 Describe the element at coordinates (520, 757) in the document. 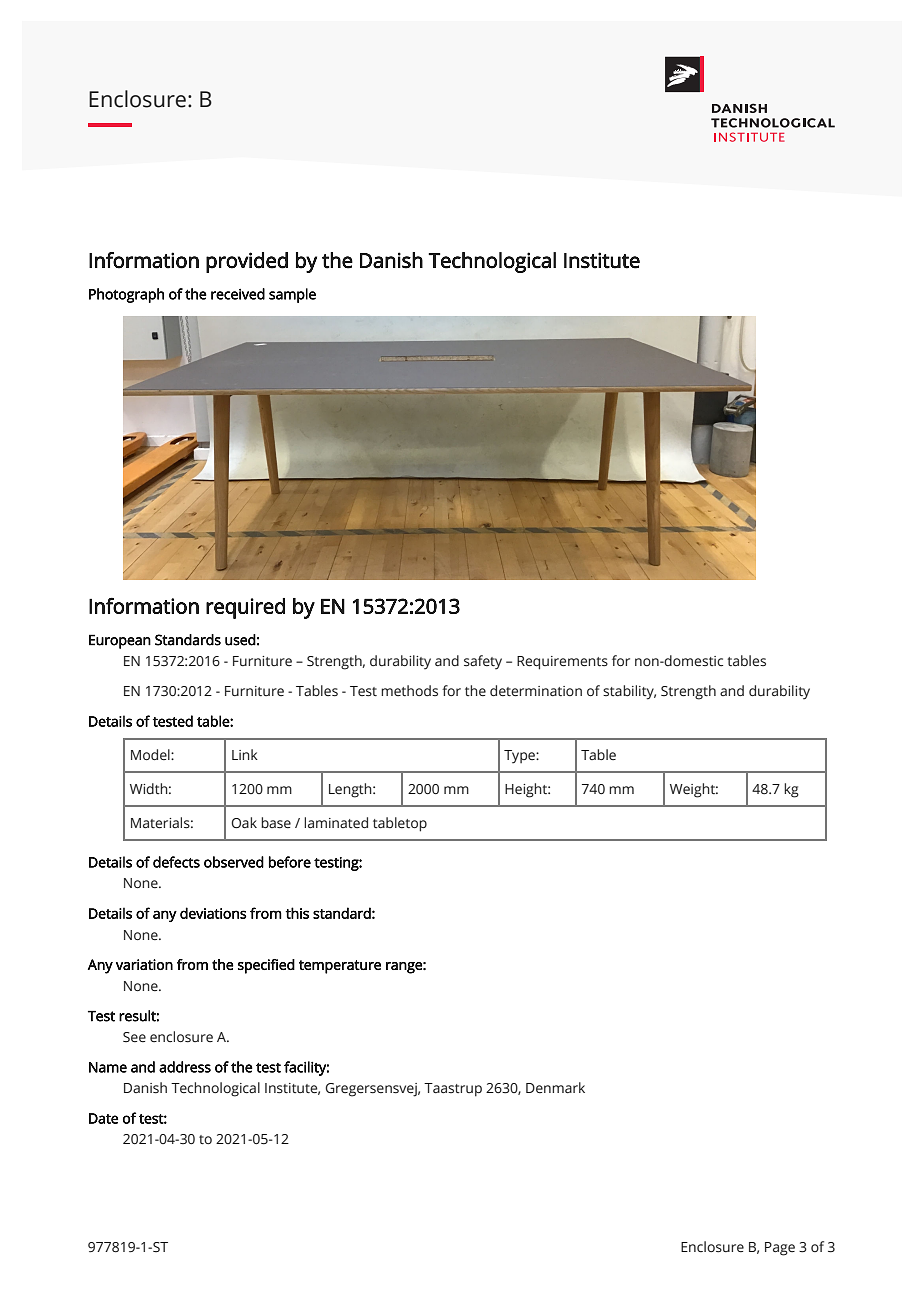

I see `Type` at that location.
